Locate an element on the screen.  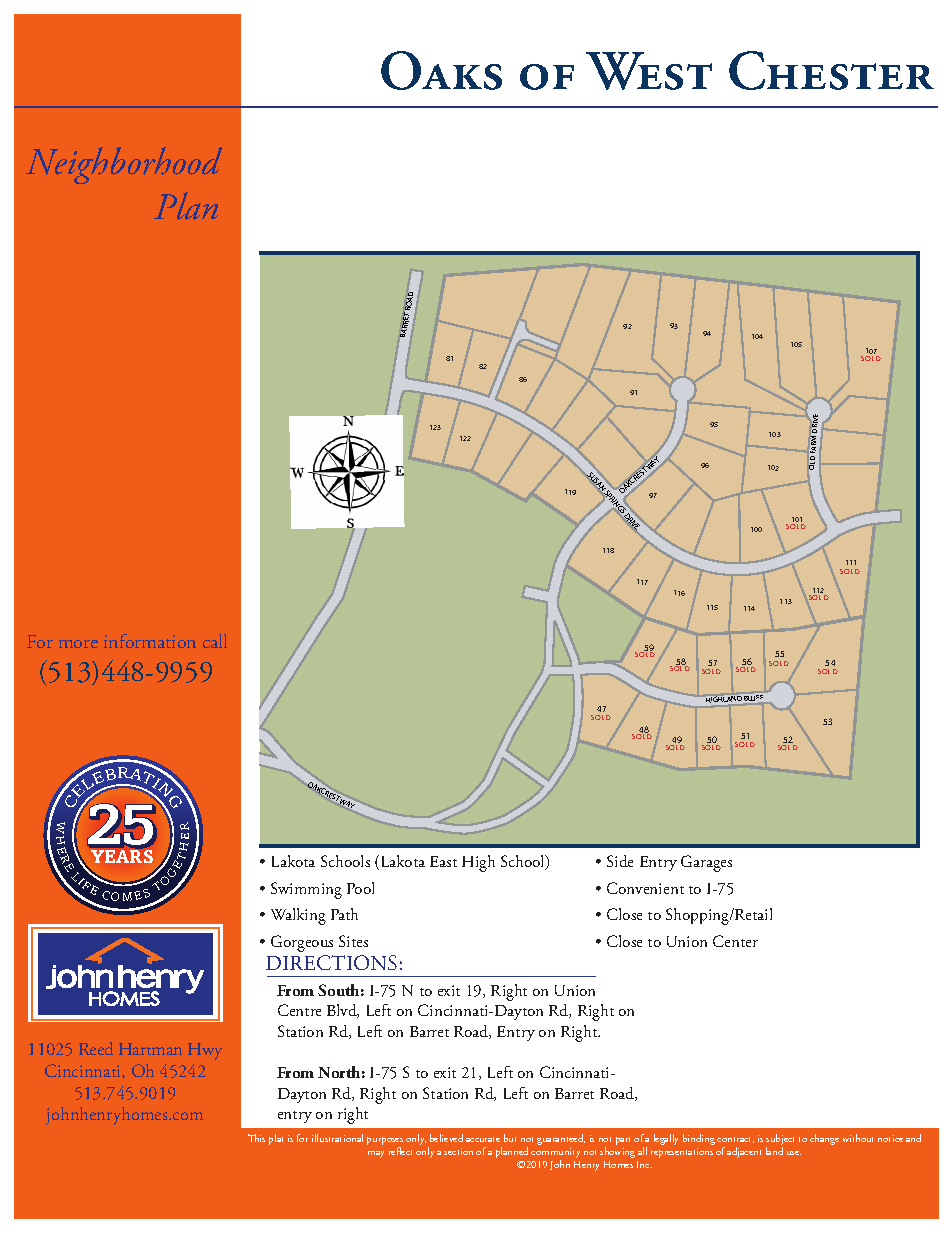
Garages is located at coordinates (706, 863).
